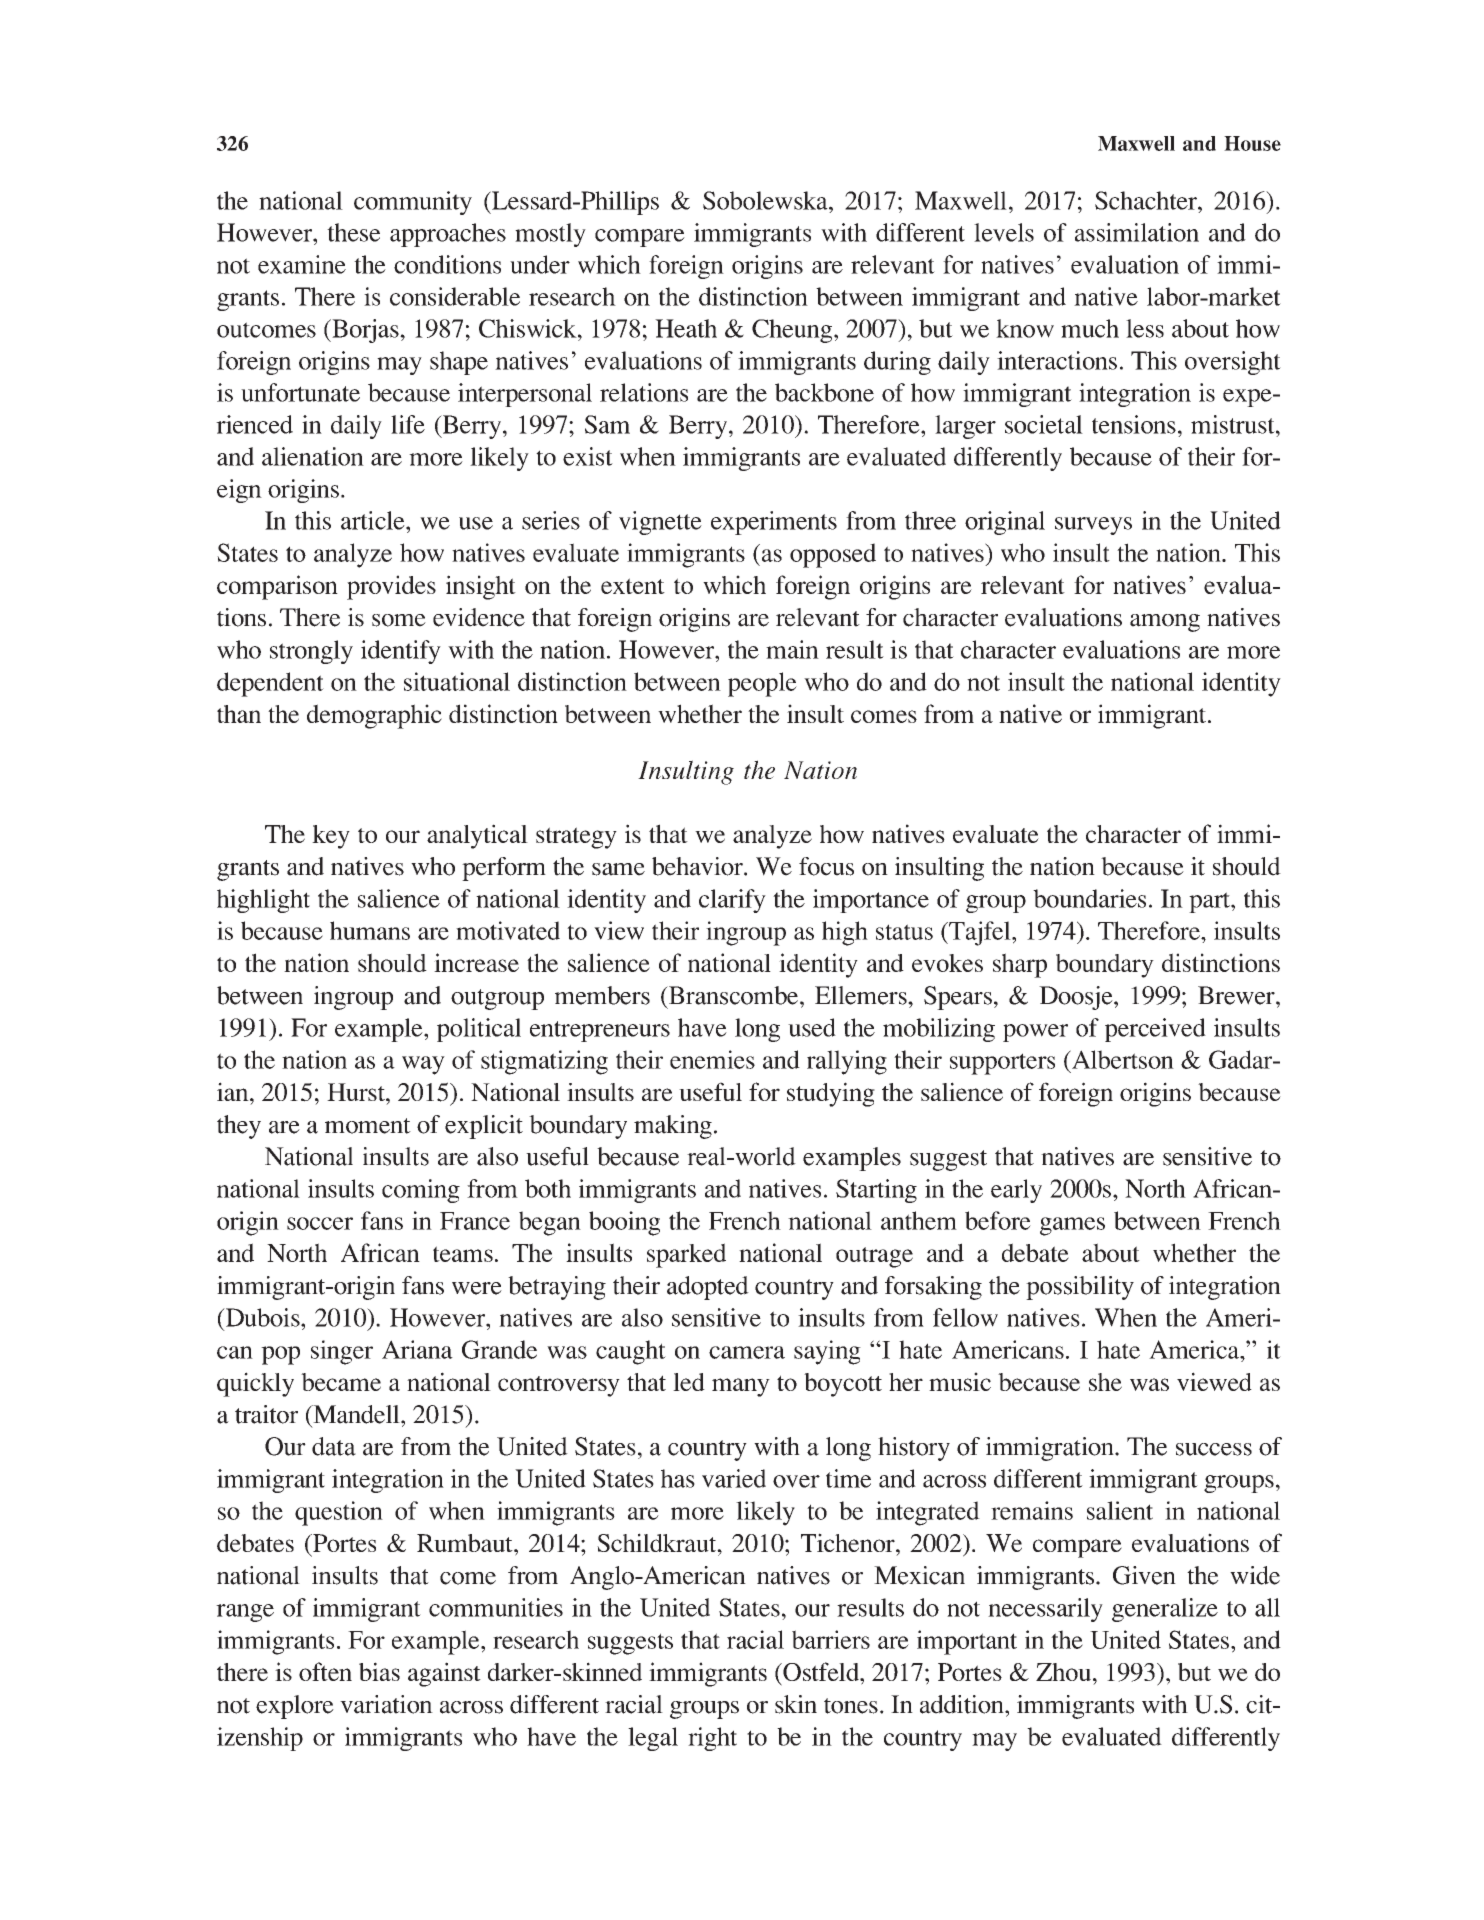  What do you see at coordinates (1063, 1672) in the screenshot?
I see `Zhou` at bounding box center [1063, 1672].
